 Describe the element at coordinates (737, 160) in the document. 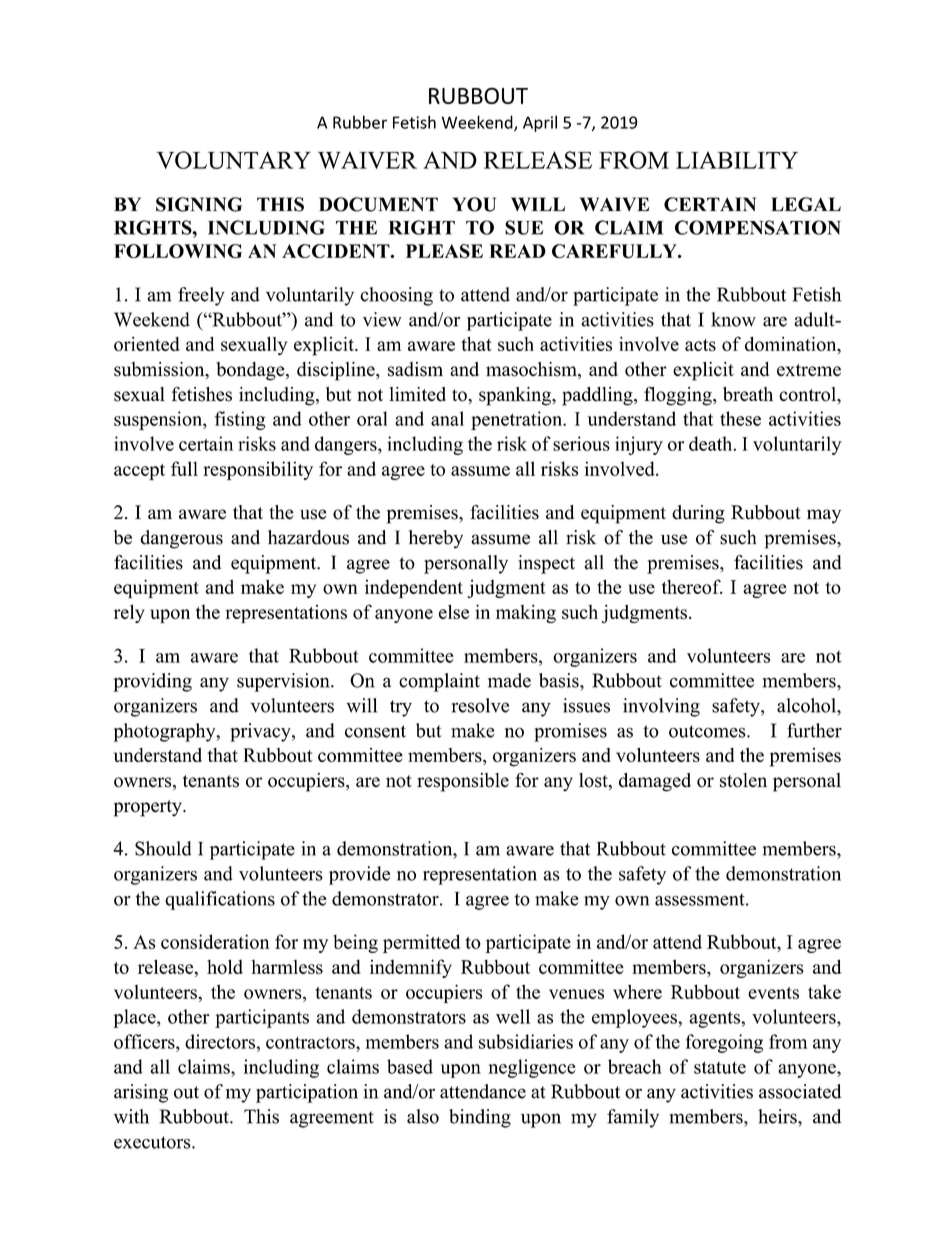

I see `LIABILITY` at that location.
